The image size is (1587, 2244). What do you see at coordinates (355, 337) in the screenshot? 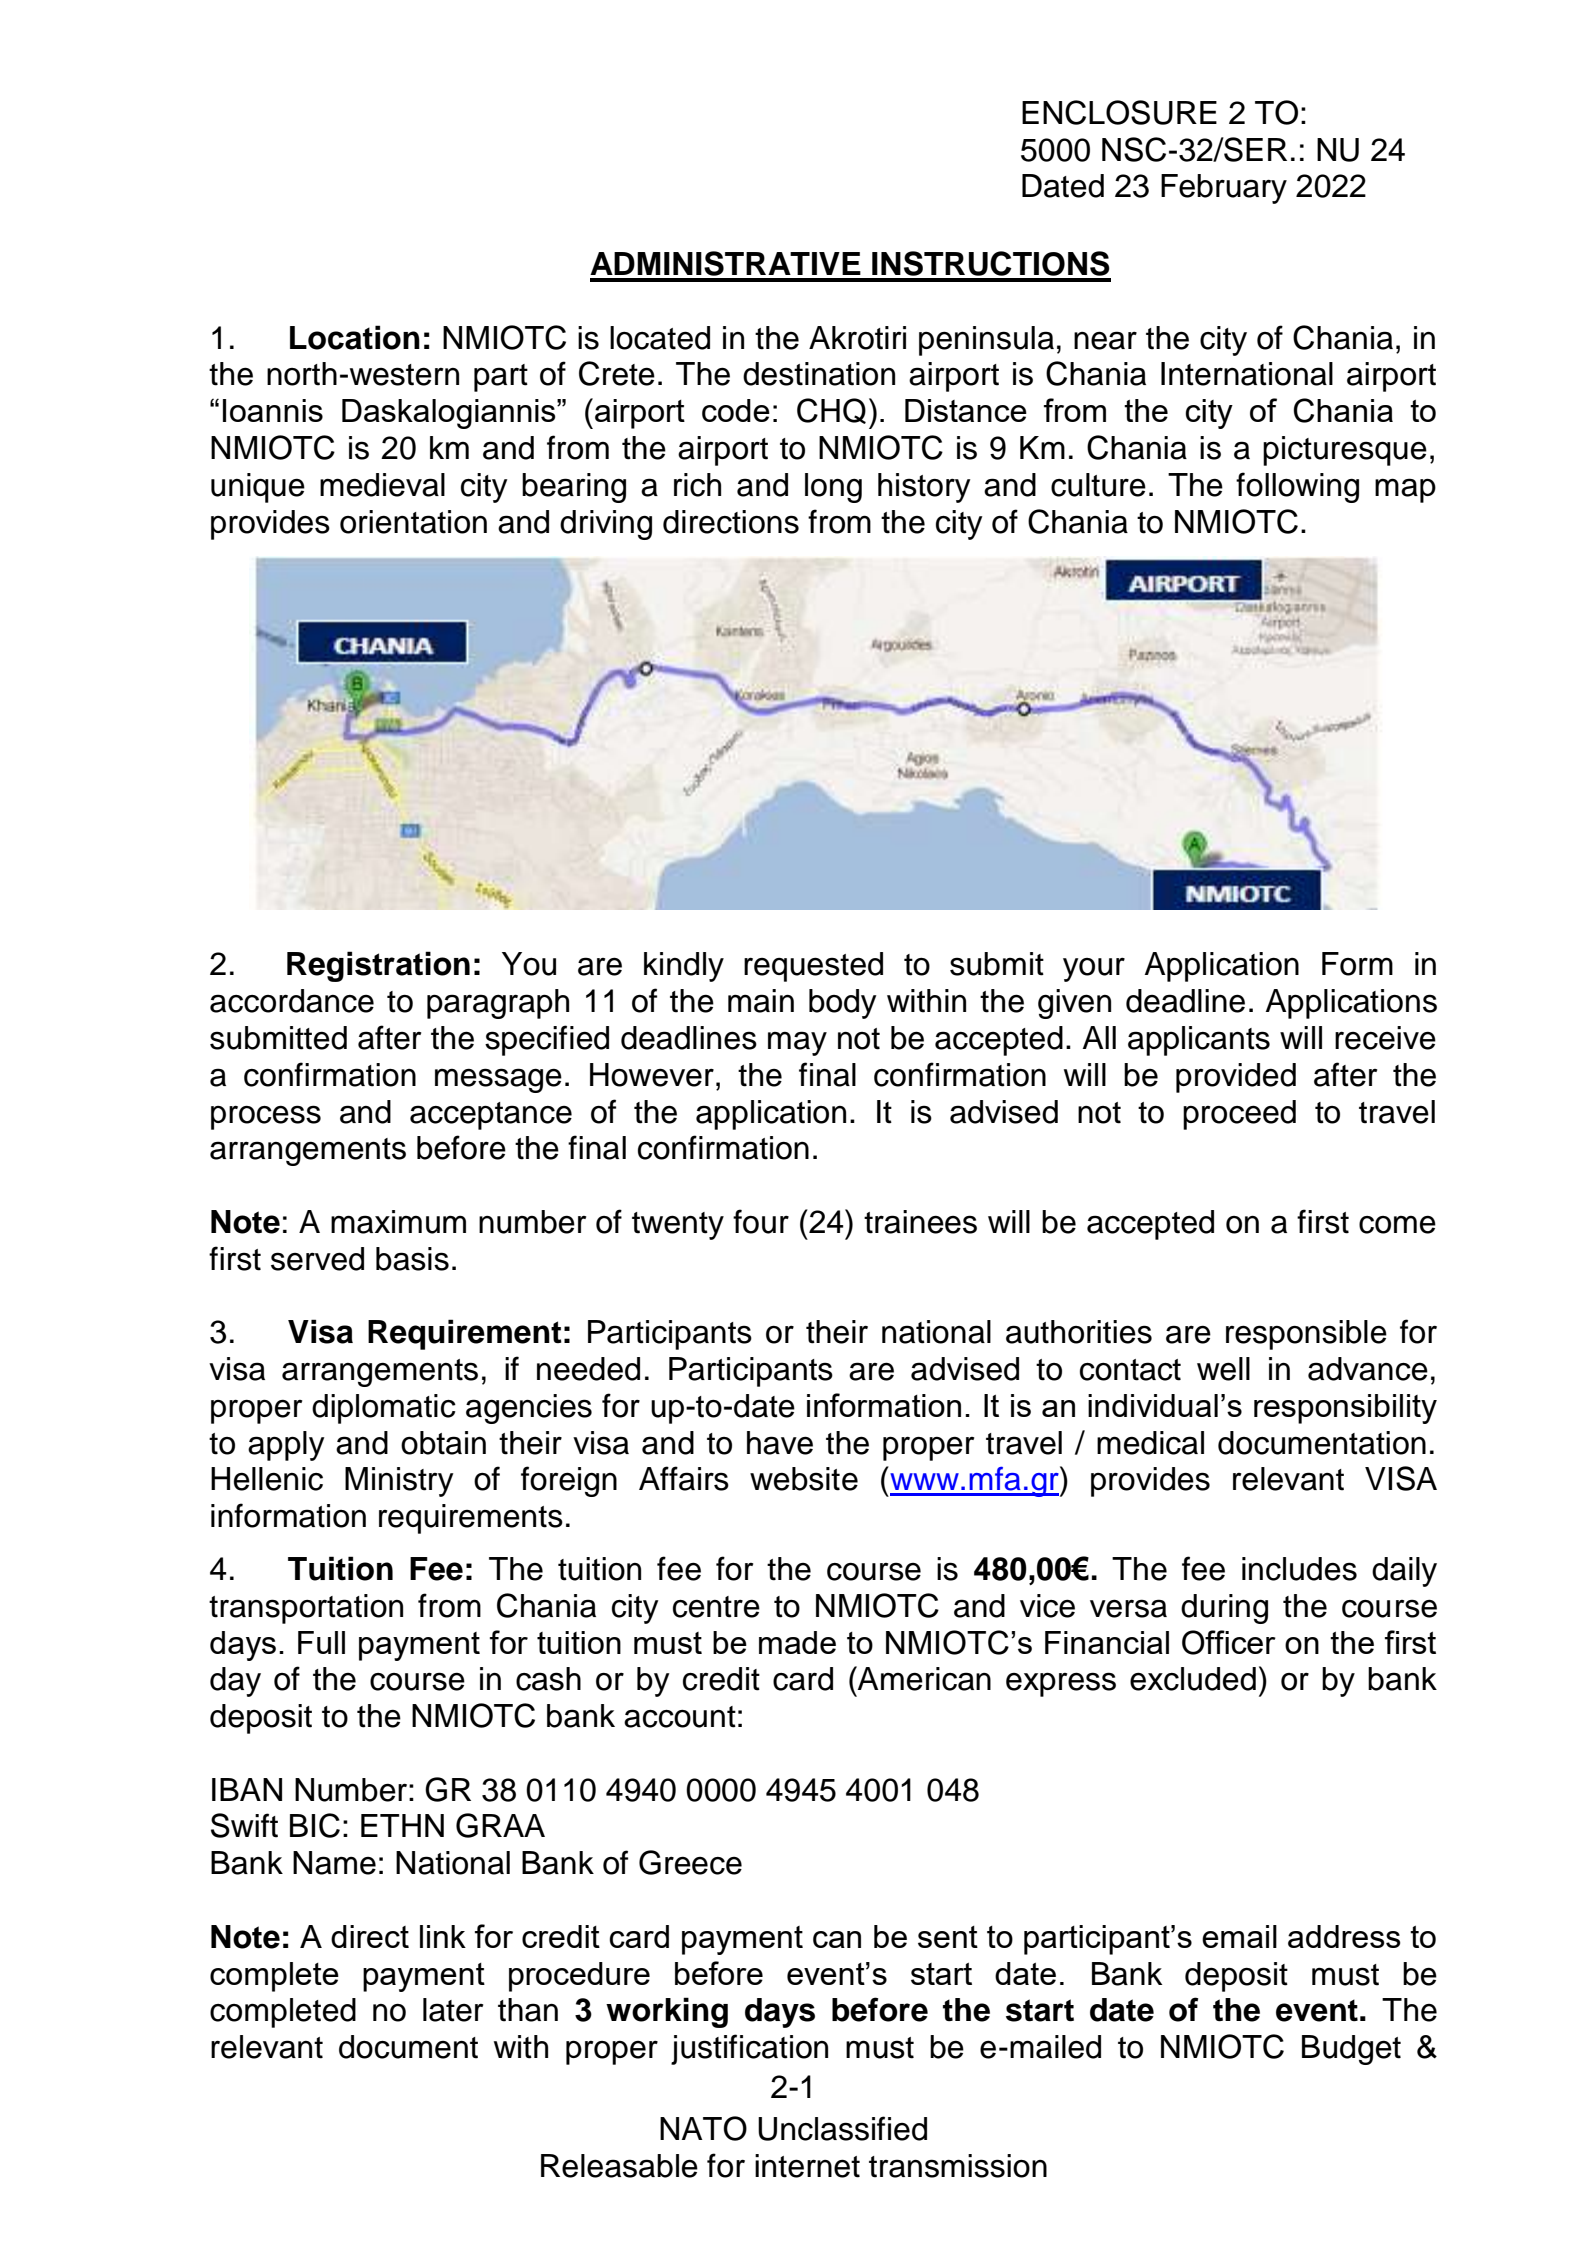
I see `Location` at bounding box center [355, 337].
